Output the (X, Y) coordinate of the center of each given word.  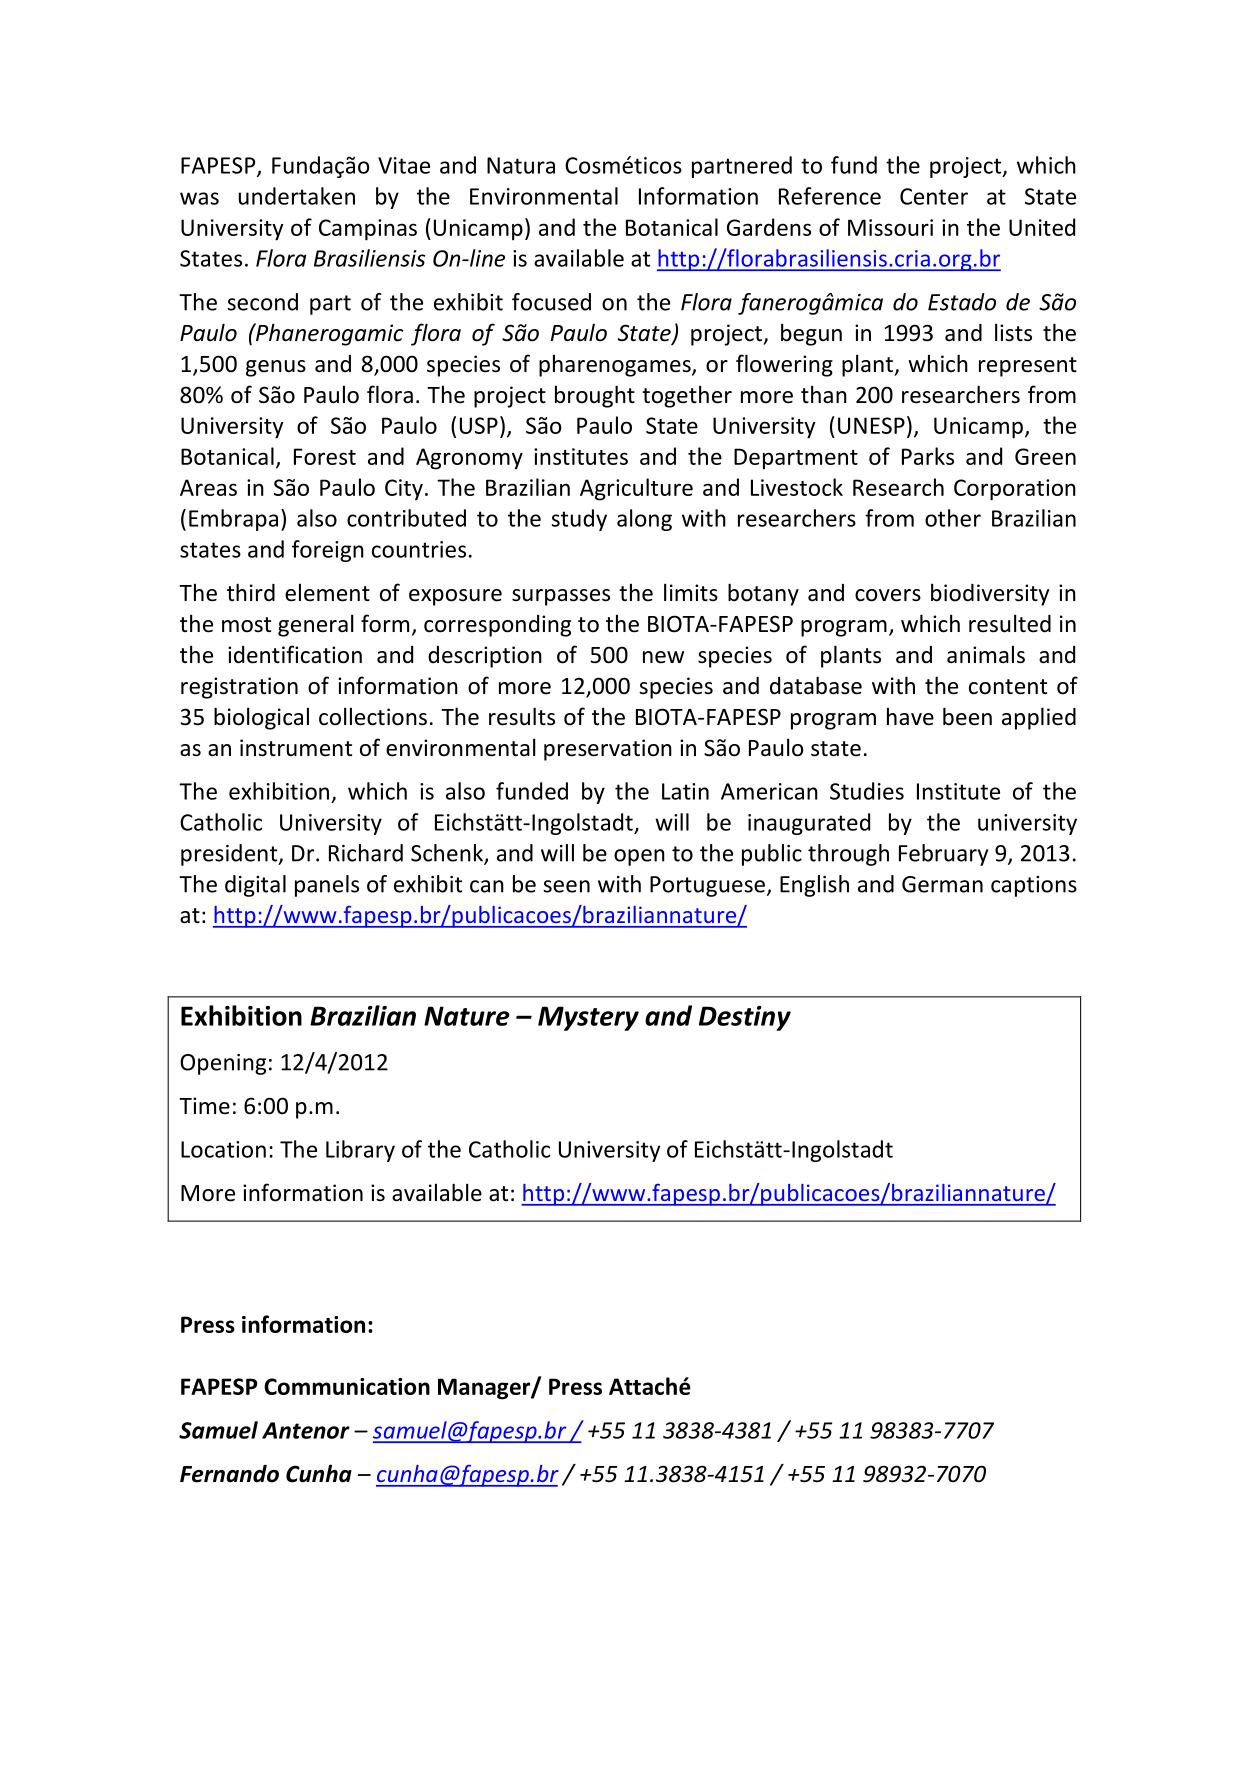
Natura (521, 165)
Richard (366, 853)
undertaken (297, 196)
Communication (347, 1386)
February (943, 855)
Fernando (229, 1474)
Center (934, 196)
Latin (685, 791)
